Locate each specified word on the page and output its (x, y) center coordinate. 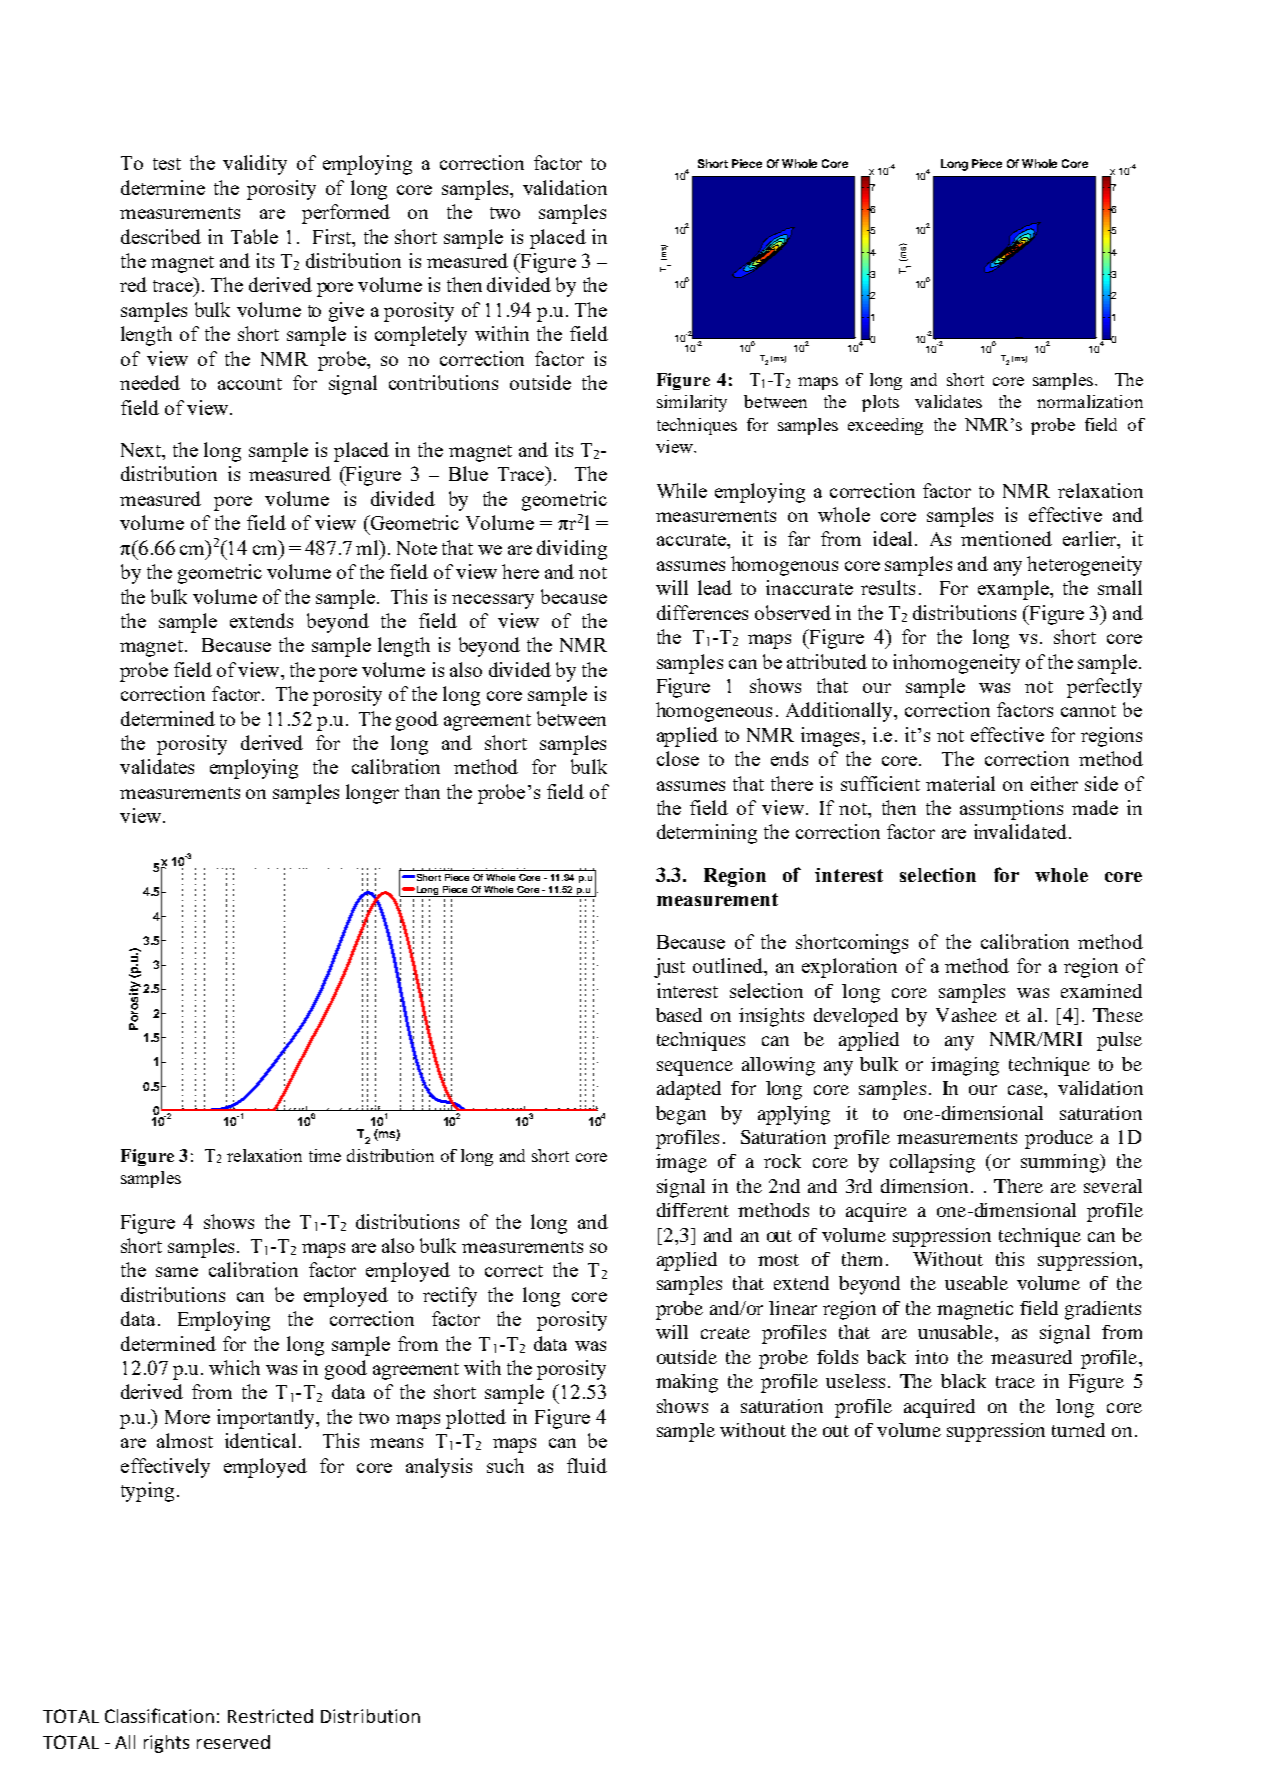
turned (1078, 1430)
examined (1101, 991)
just (669, 968)
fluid (587, 1465)
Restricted (270, 1716)
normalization (1090, 401)
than (422, 791)
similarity (692, 403)
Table (254, 236)
